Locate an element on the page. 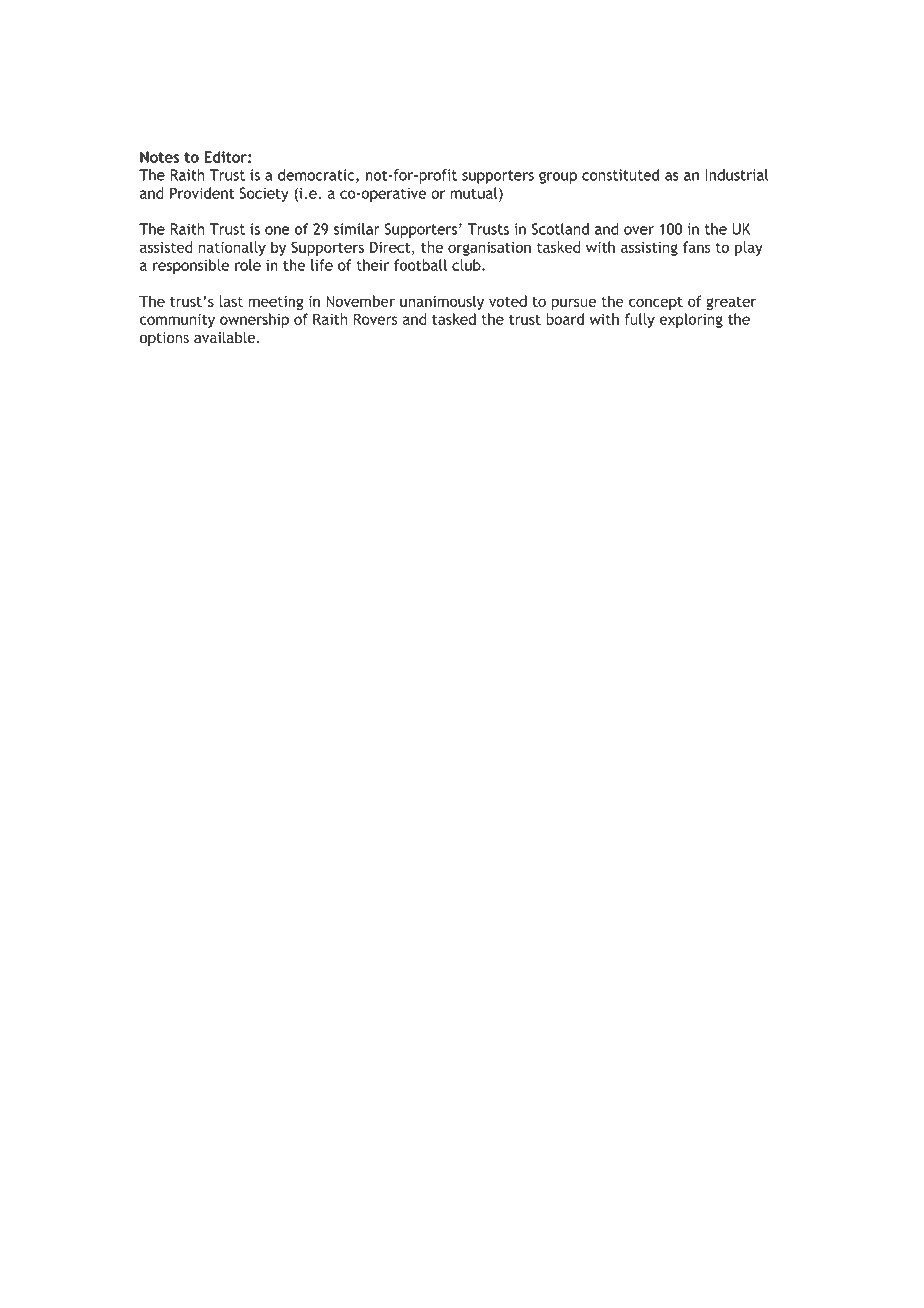 Image resolution: width=924 pixels, height=1308 pixels. constituted is located at coordinates (620, 175).
